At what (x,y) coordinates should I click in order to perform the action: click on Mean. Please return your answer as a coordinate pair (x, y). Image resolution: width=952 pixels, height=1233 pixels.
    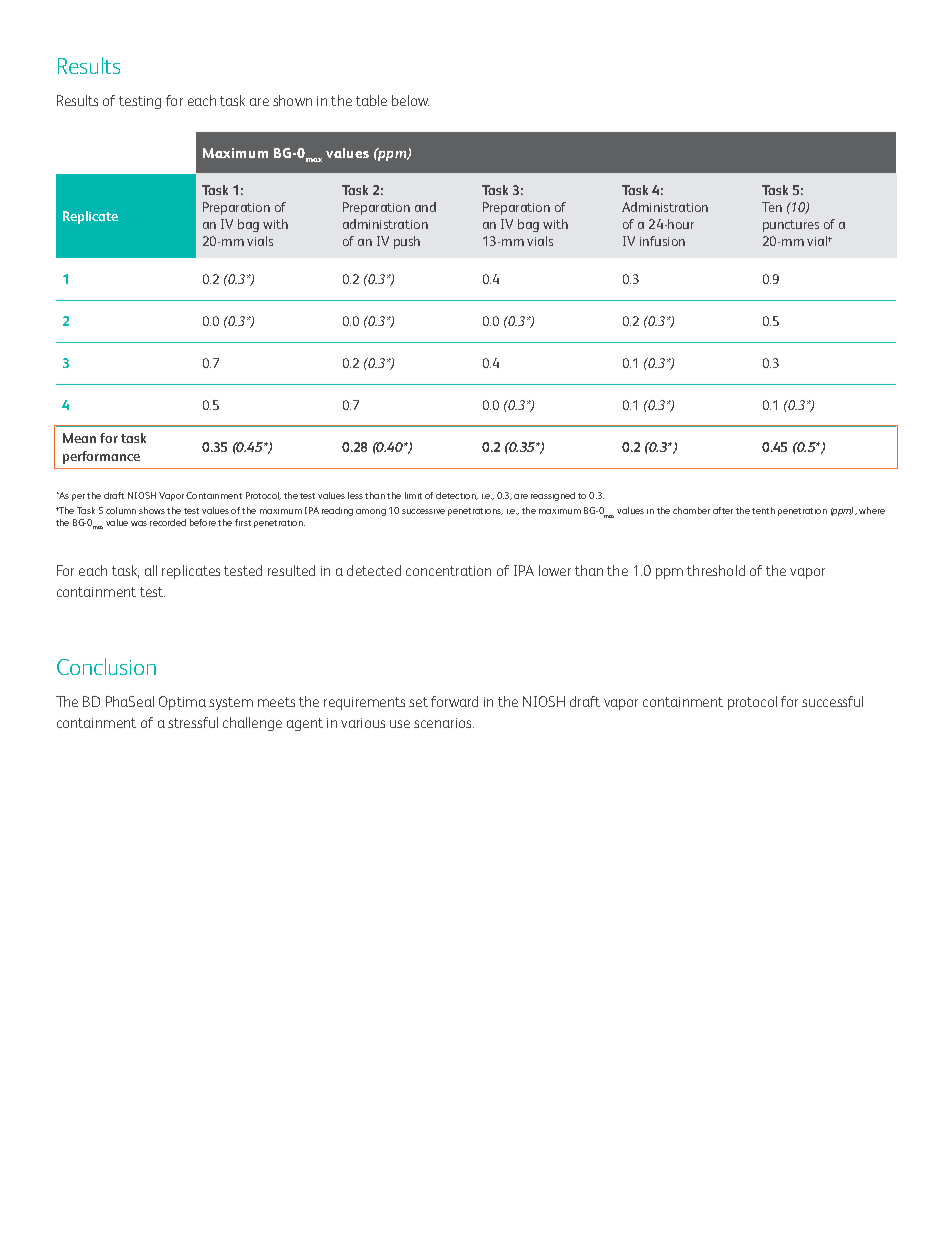
    Looking at the image, I should click on (79, 438).
